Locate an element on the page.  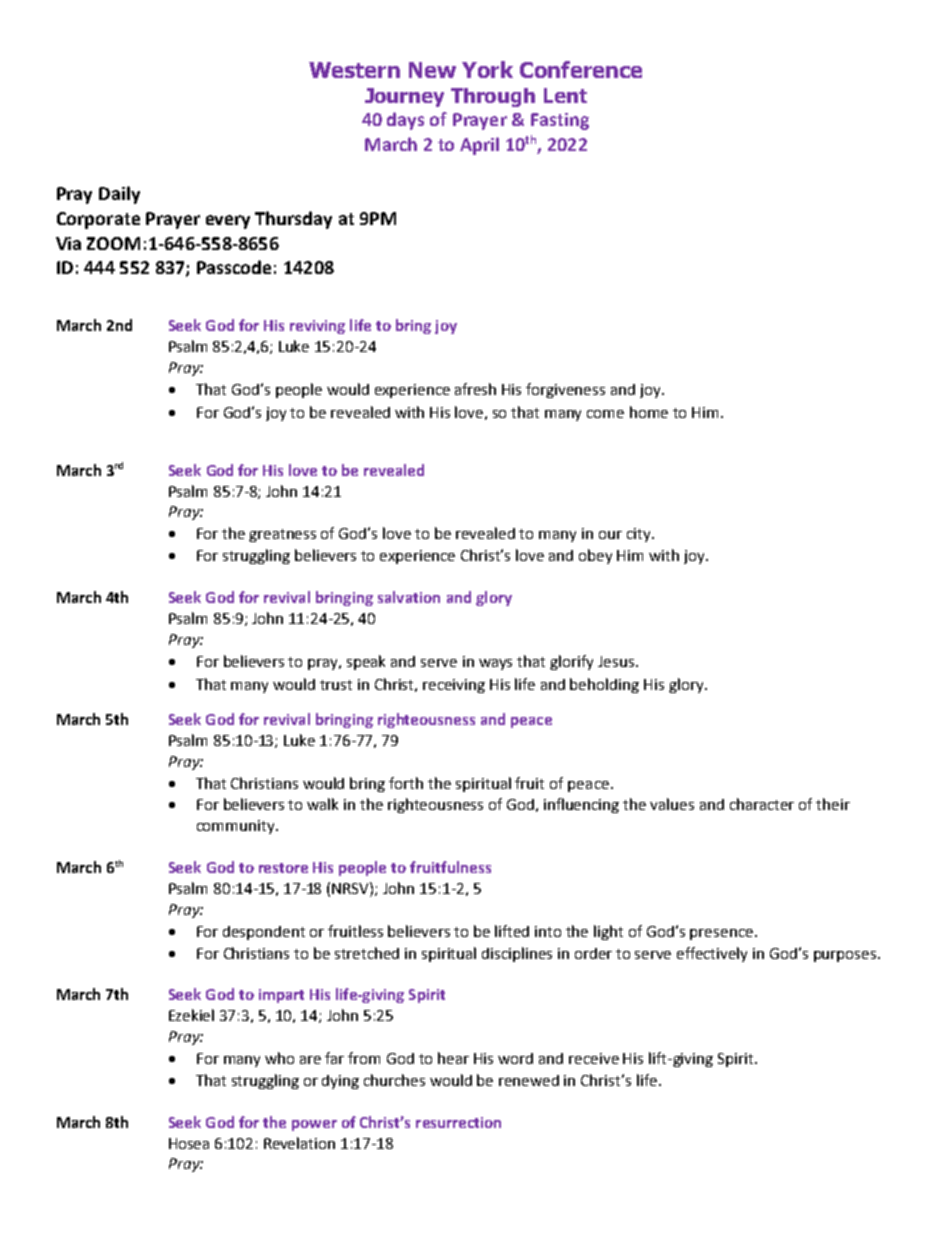
resurrection is located at coordinates (458, 1122).
